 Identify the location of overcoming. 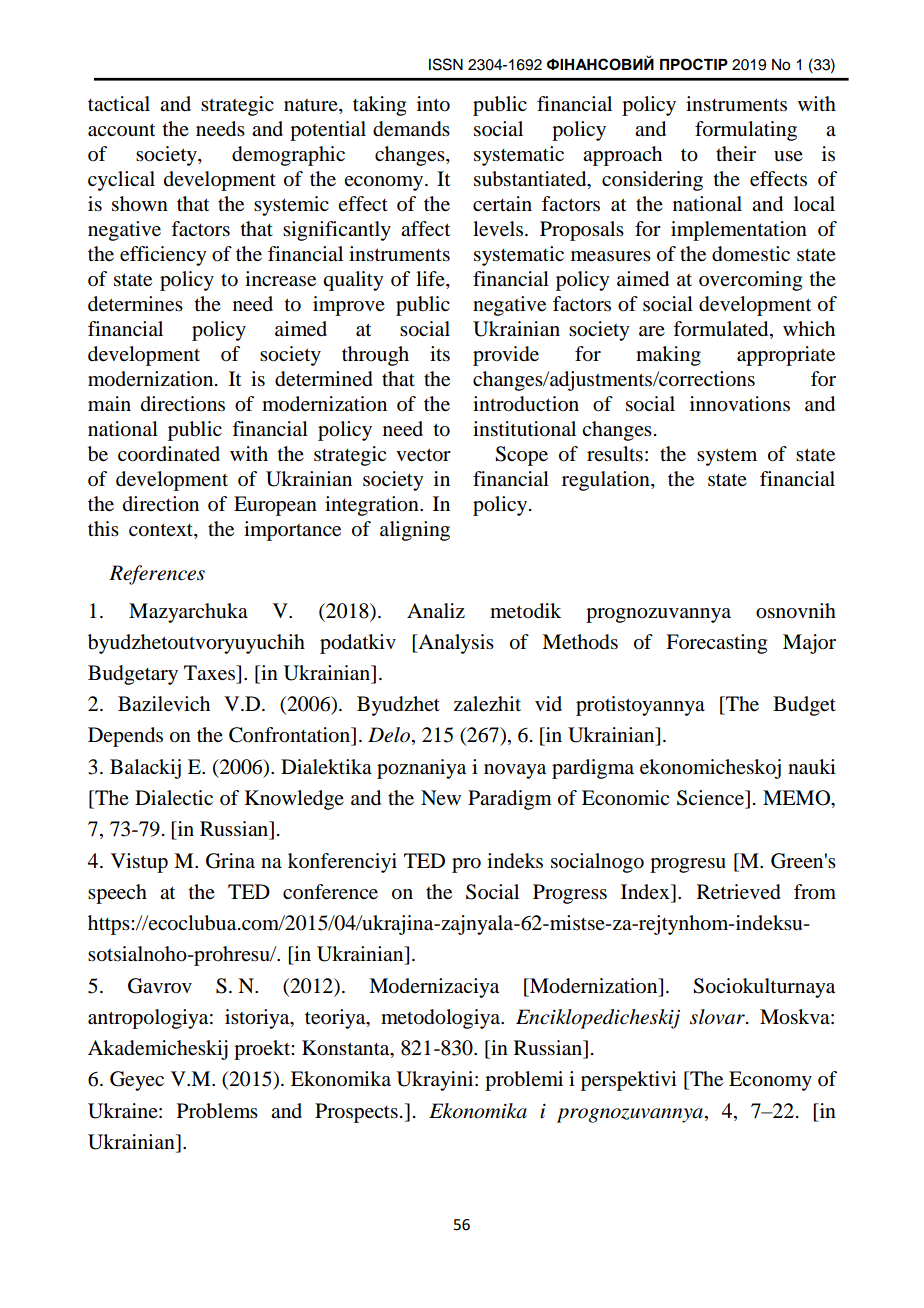
(750, 281).
